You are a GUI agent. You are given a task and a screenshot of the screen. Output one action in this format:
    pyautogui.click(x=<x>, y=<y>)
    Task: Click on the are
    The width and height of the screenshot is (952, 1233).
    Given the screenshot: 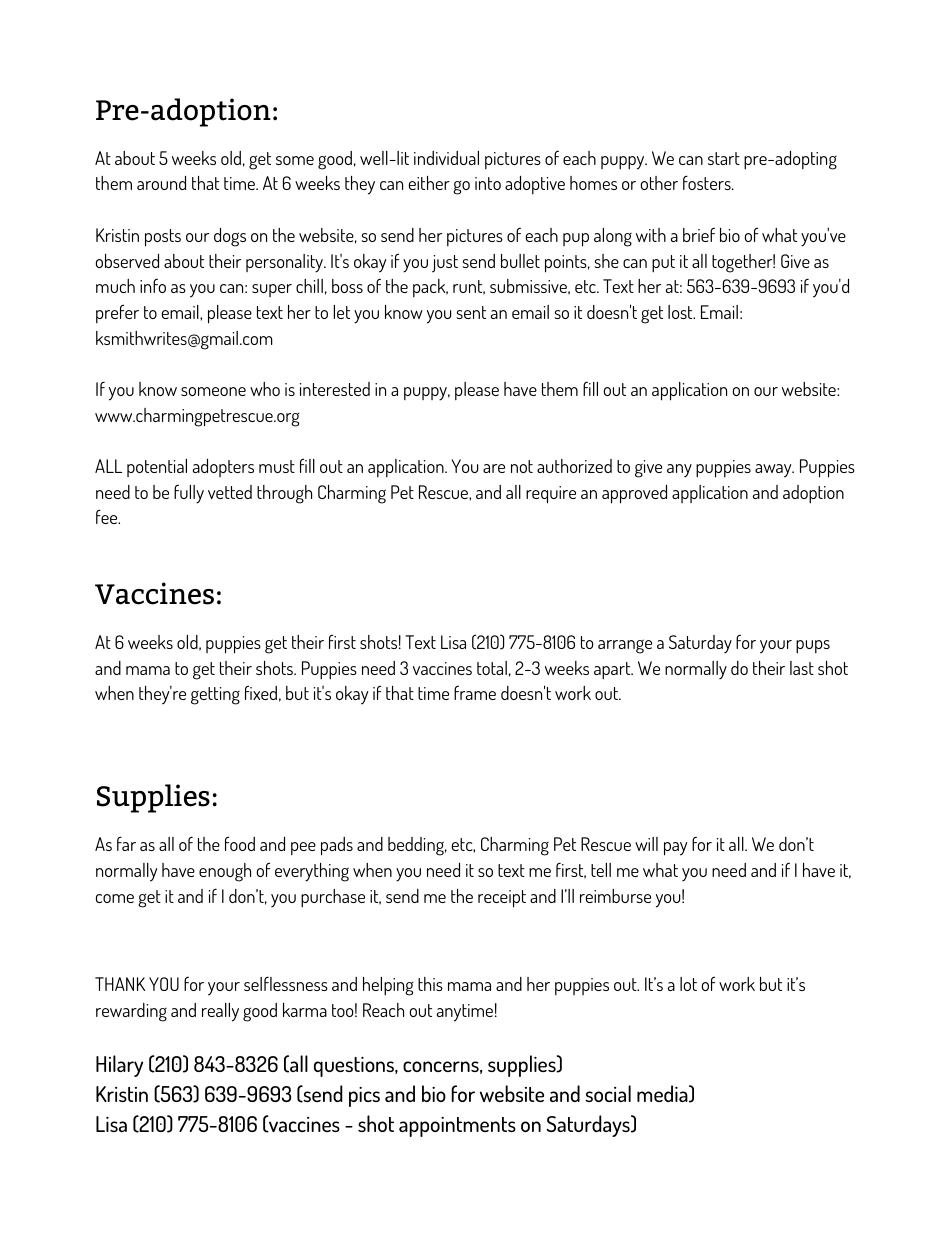 What is the action you would take?
    pyautogui.click(x=494, y=468)
